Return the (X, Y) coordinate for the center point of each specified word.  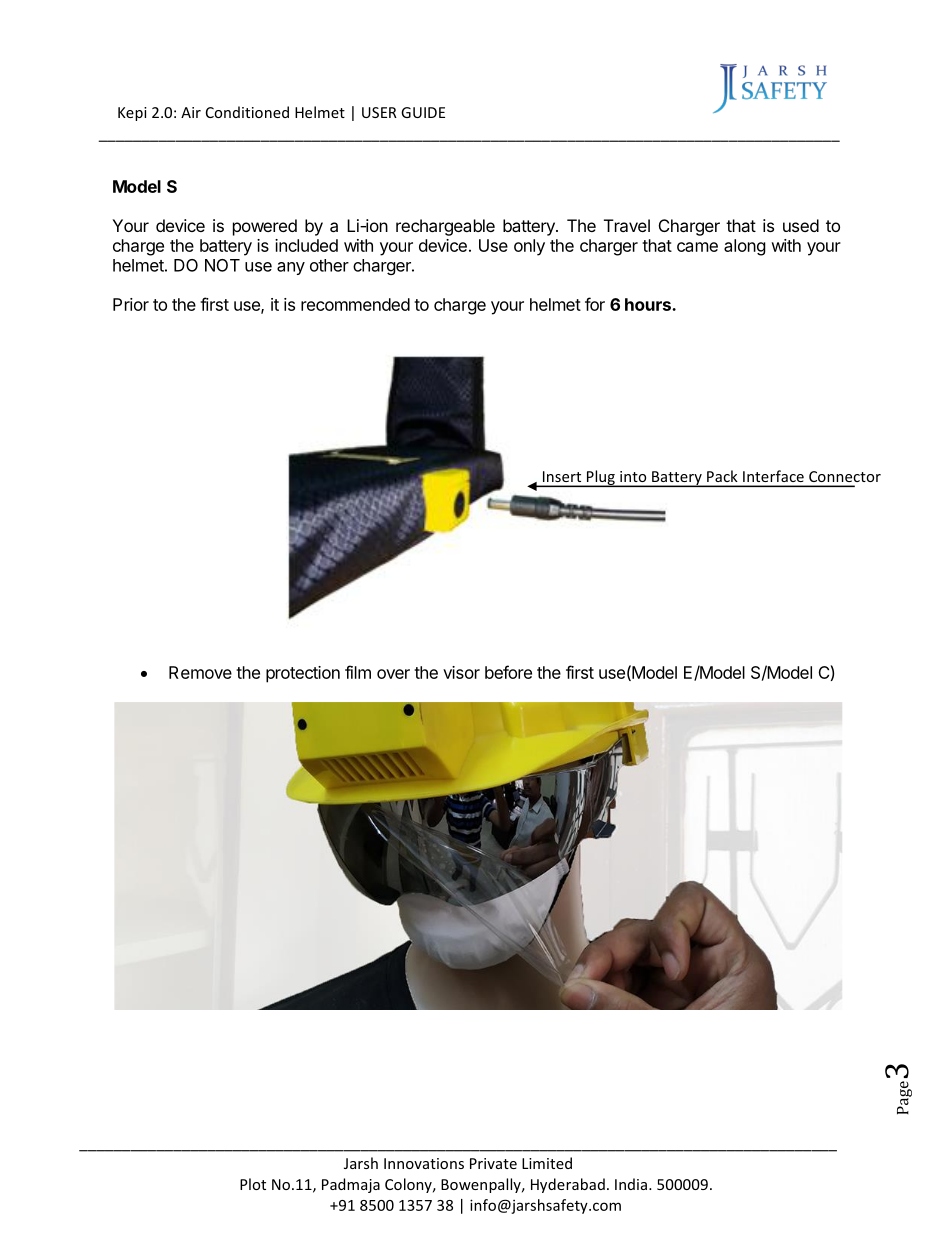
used (801, 225)
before (508, 672)
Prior (131, 304)
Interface (773, 476)
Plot (253, 1184)
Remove (200, 672)
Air (191, 112)
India (631, 1184)
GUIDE (423, 112)
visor (461, 672)
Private (493, 1163)
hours (649, 304)
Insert (562, 476)
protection (303, 674)
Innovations (424, 1163)
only (529, 247)
